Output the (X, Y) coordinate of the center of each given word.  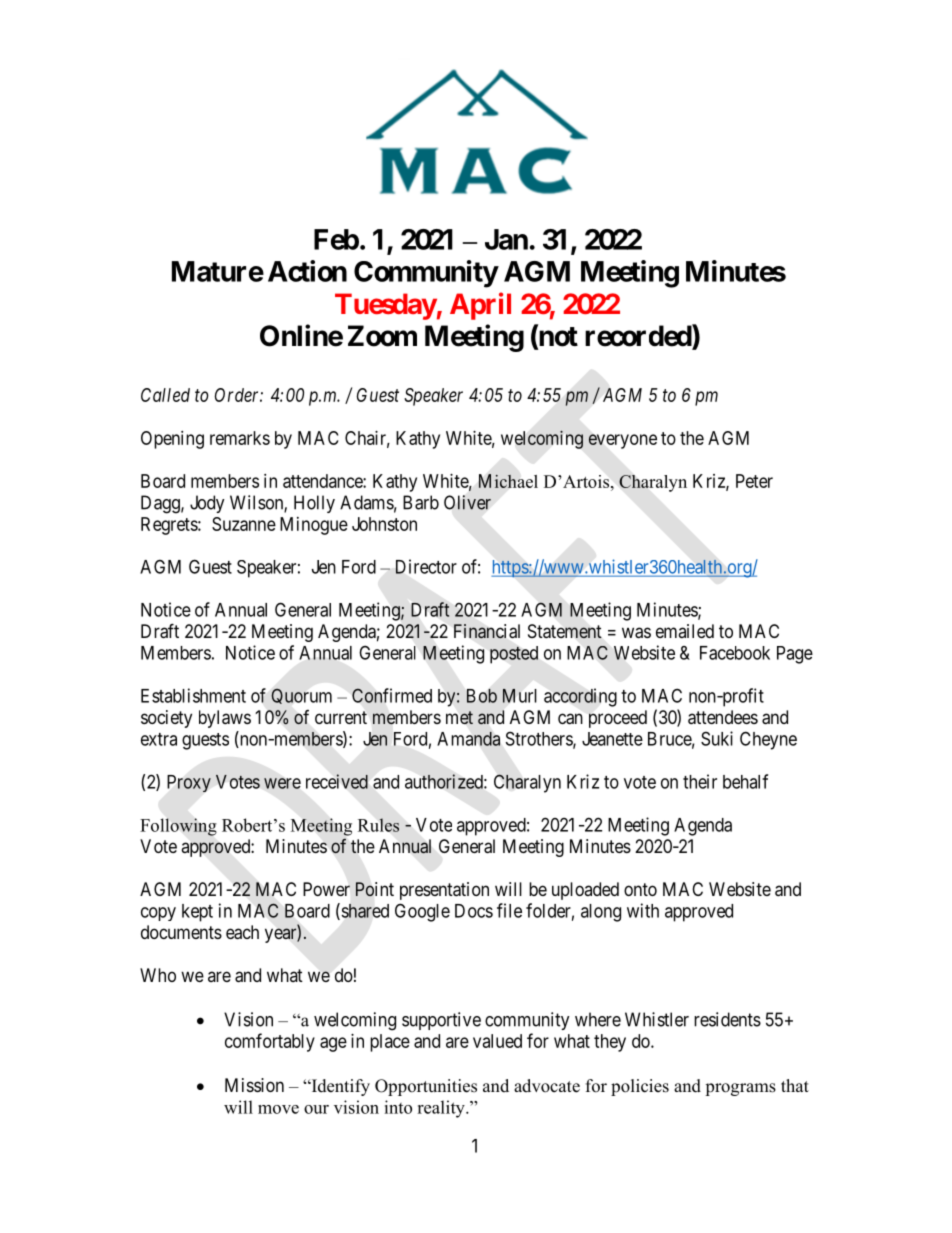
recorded (639, 337)
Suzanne (244, 524)
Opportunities (426, 1087)
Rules (378, 825)
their (700, 781)
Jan (506, 239)
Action (307, 271)
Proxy (189, 783)
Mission (254, 1085)
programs (740, 1089)
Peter (754, 481)
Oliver (467, 502)
